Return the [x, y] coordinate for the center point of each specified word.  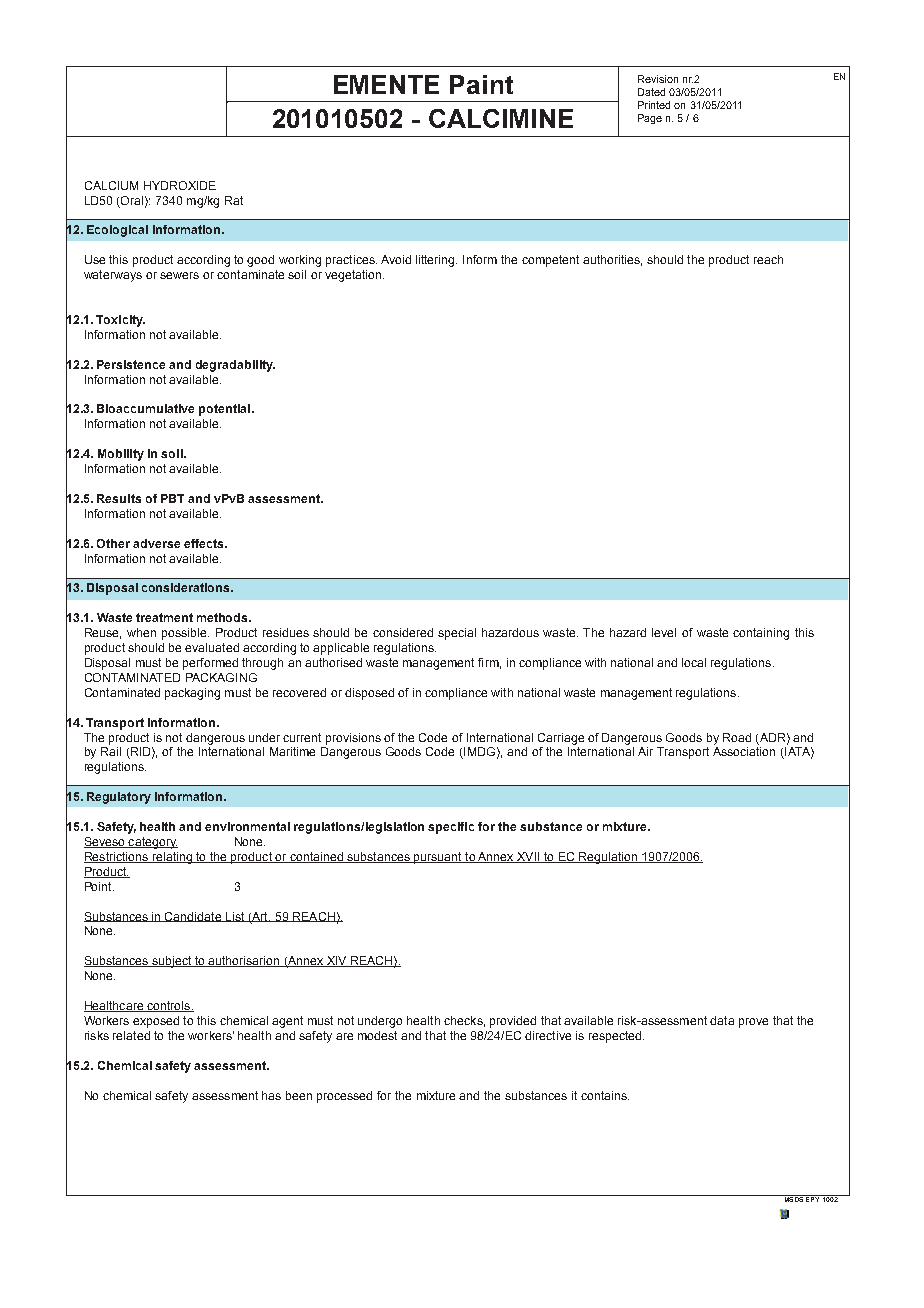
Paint [481, 84]
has [271, 1095]
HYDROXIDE [180, 185]
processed [344, 1097]
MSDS [794, 1198]
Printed [654, 105]
